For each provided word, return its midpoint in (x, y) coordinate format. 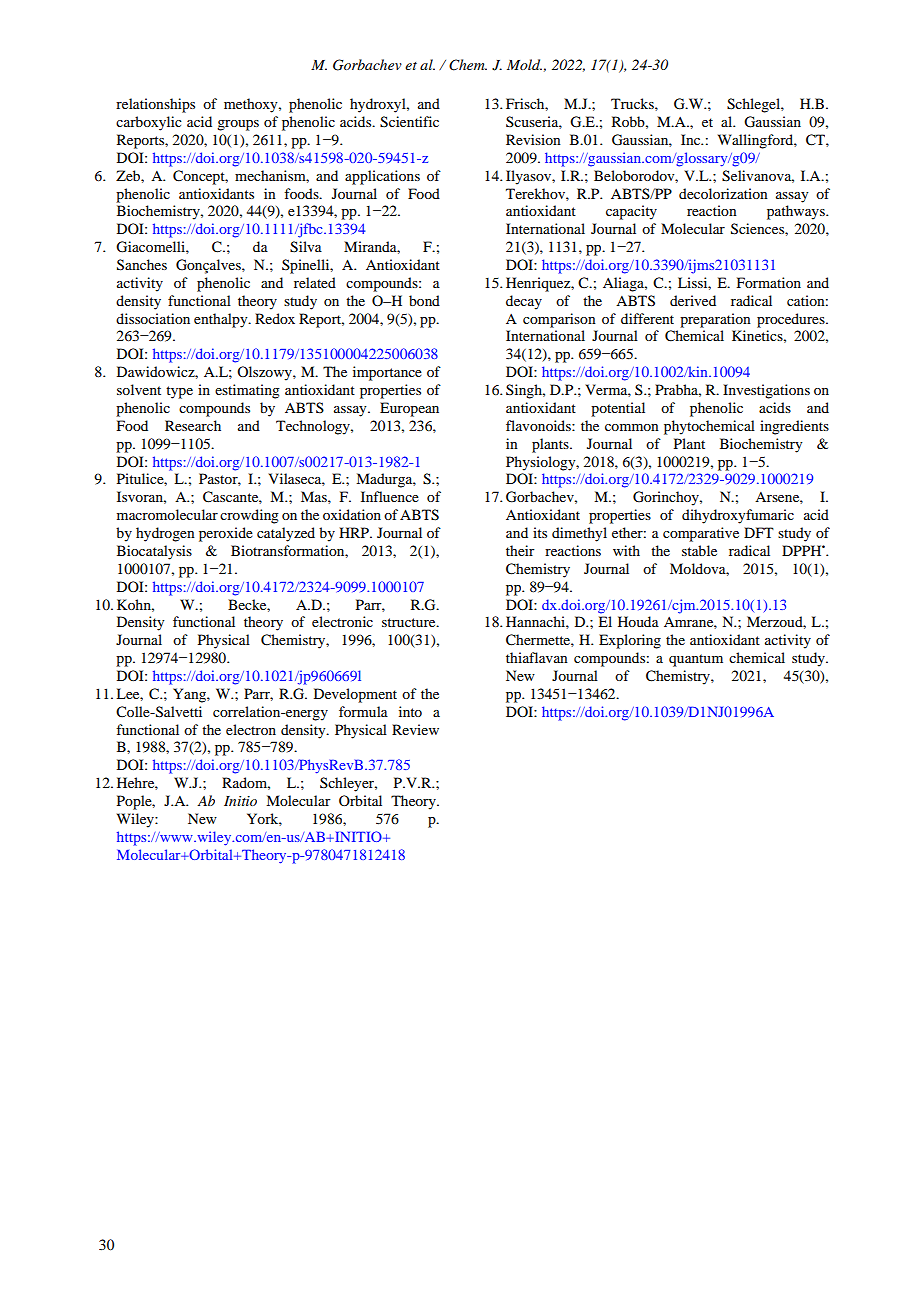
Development (355, 695)
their (520, 550)
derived (693, 300)
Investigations (766, 391)
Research (193, 425)
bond (424, 300)
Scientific (409, 122)
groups (238, 125)
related (315, 282)
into (410, 711)
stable (699, 550)
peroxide (226, 534)
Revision (533, 139)
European (409, 409)
